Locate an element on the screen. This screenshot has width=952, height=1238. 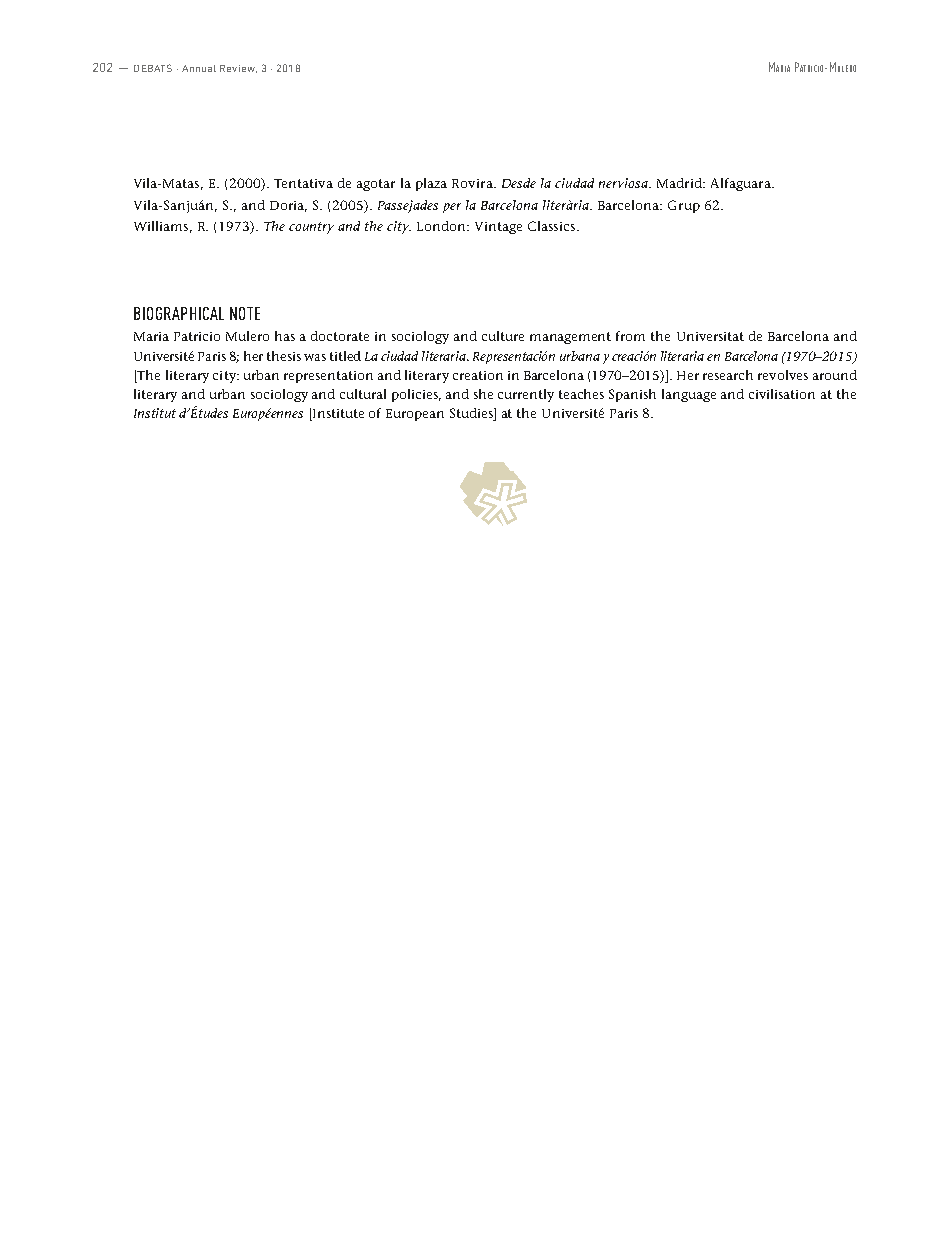
Classics is located at coordinates (553, 226).
